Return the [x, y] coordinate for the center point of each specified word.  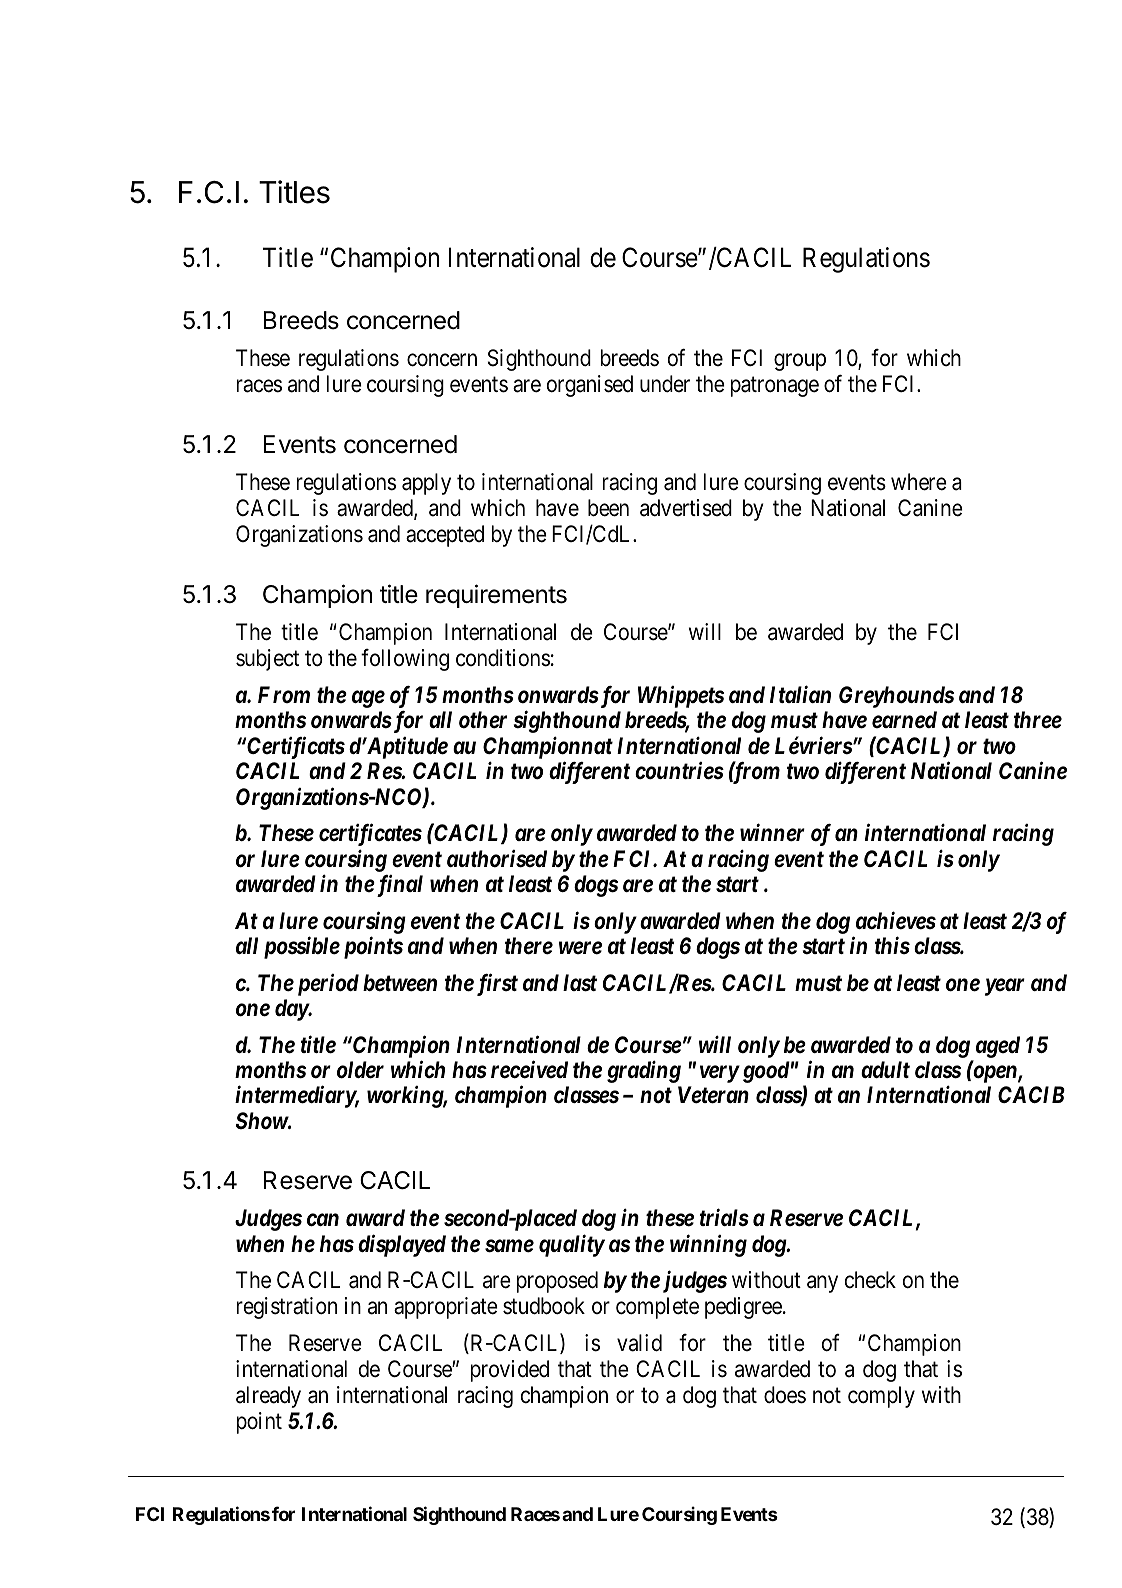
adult [885, 1069]
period [328, 985]
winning [708, 1245]
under [665, 384]
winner [772, 833]
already [268, 1397]
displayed [402, 1245]
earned [904, 720]
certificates [370, 834]
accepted [445, 536]
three [1038, 720]
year [1005, 987]
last [580, 983]
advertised [686, 508]
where [919, 482]
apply [426, 484]
